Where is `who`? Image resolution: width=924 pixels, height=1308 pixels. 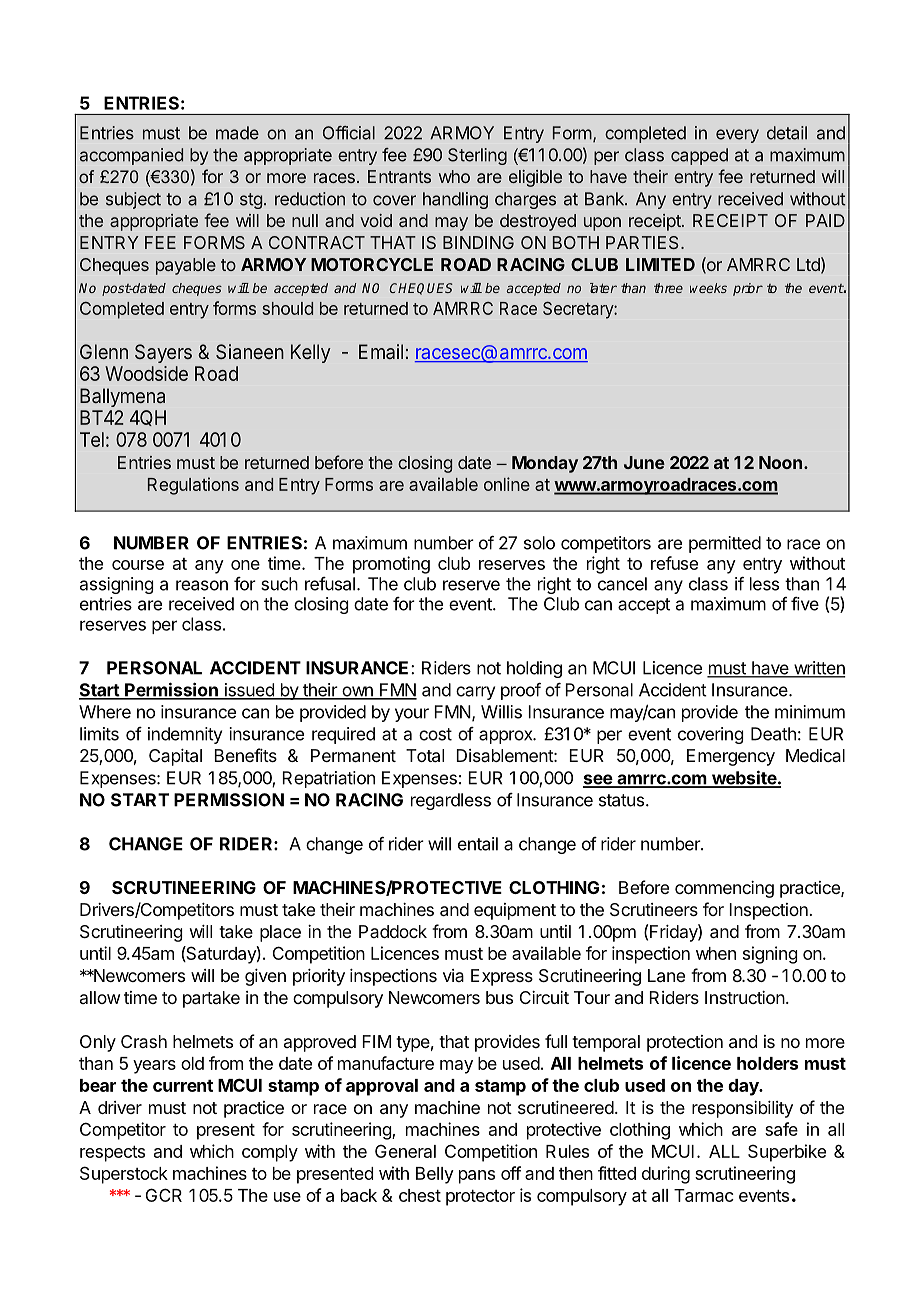 who is located at coordinates (454, 176).
